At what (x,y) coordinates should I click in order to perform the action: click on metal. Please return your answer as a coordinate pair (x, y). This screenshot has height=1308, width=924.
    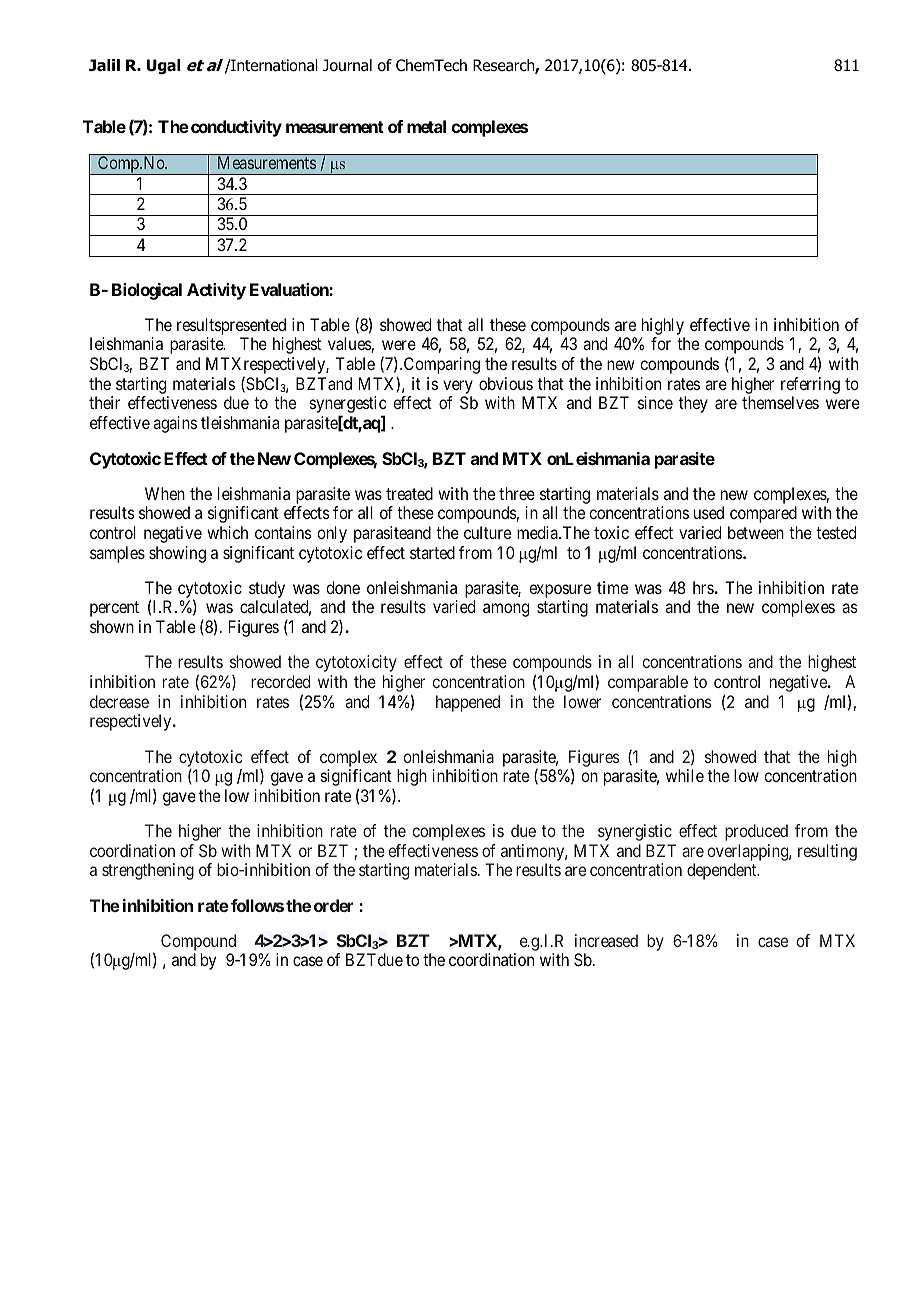
    Looking at the image, I should click on (426, 126).
